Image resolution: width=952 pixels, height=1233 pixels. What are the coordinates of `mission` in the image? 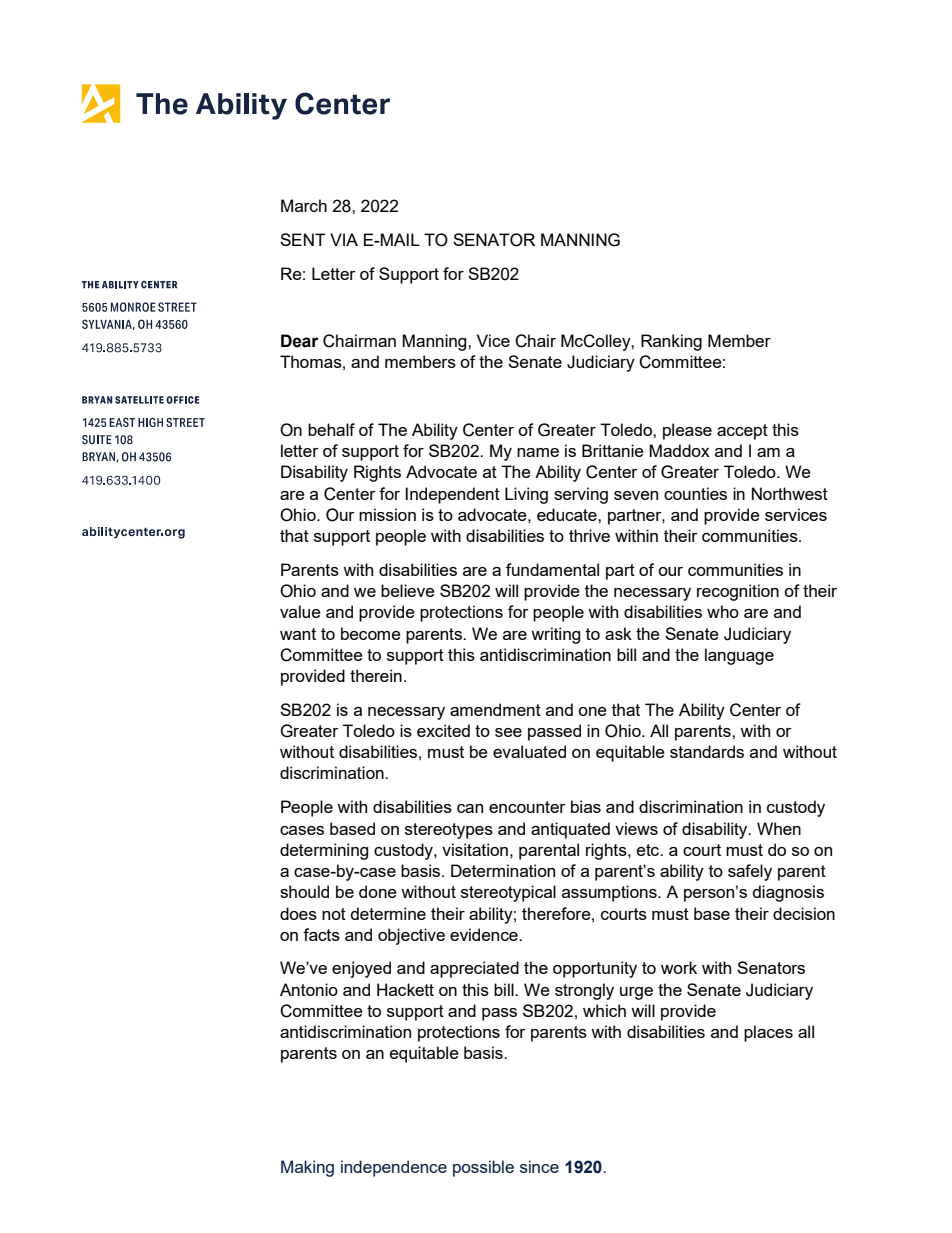 It's located at (387, 514).
